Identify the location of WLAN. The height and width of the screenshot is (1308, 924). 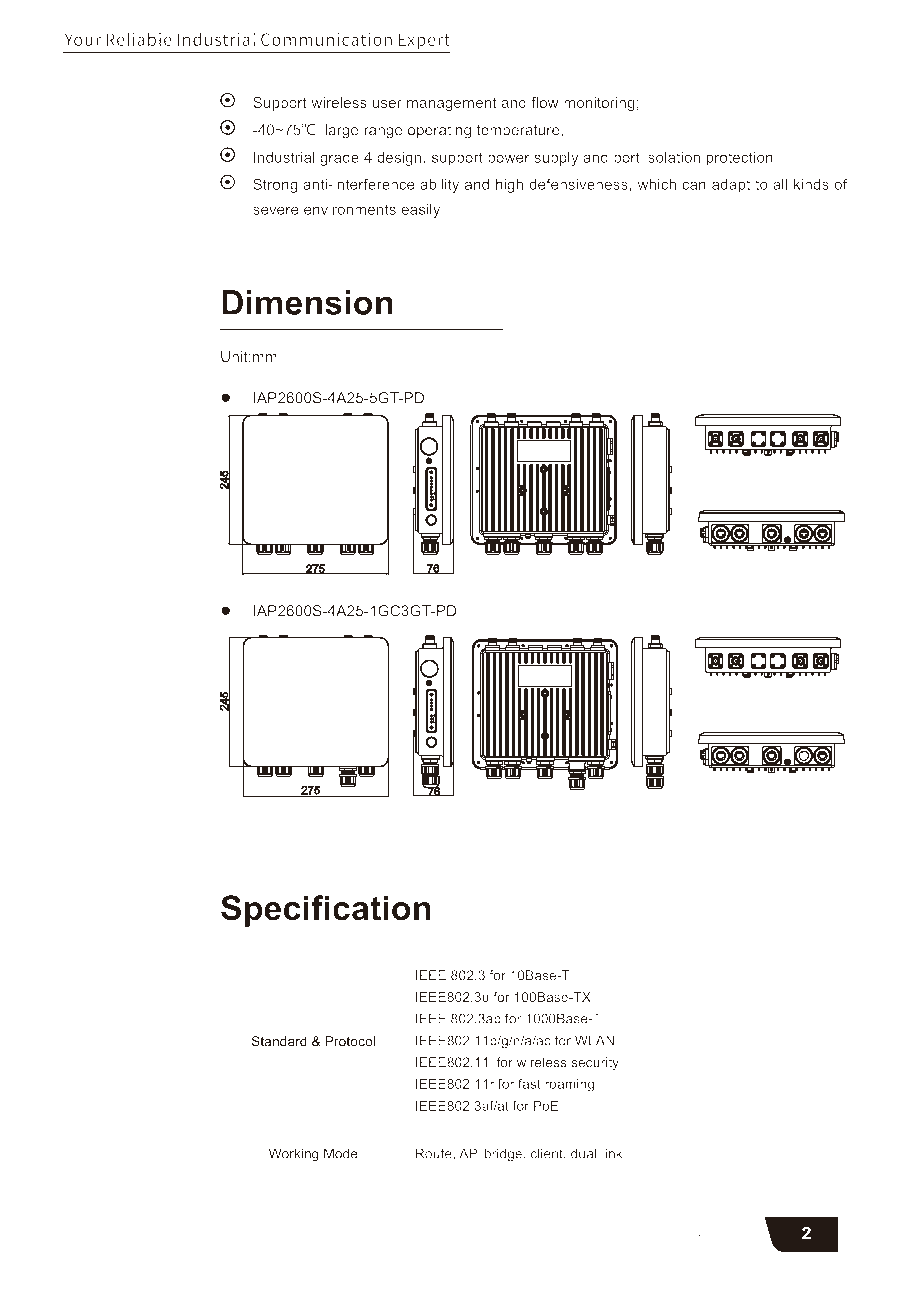
(594, 1040).
